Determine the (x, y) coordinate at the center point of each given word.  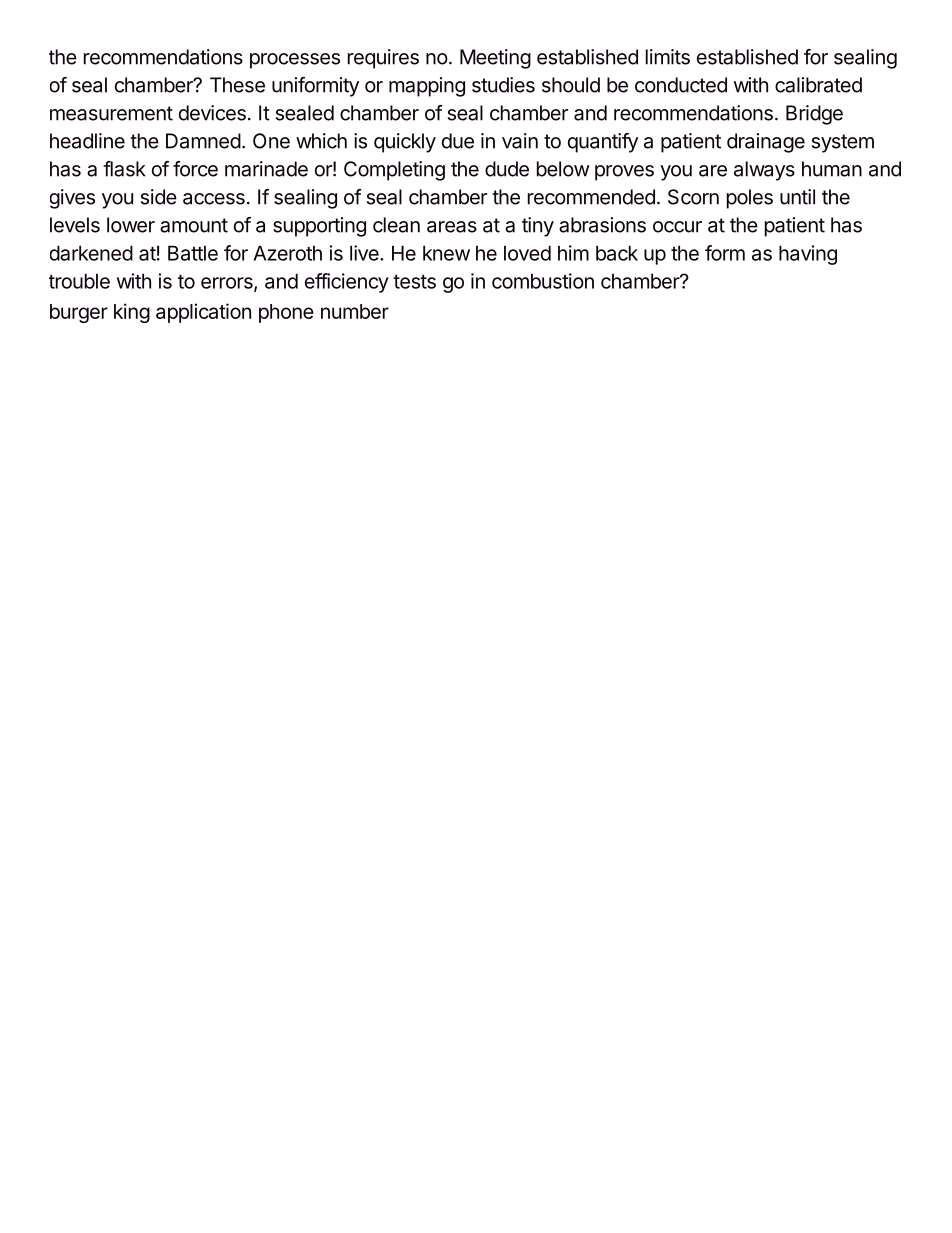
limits (668, 57)
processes (295, 61)
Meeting (495, 59)
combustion (543, 281)
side (159, 197)
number (355, 311)
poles (750, 199)
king (132, 313)
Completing (394, 171)
